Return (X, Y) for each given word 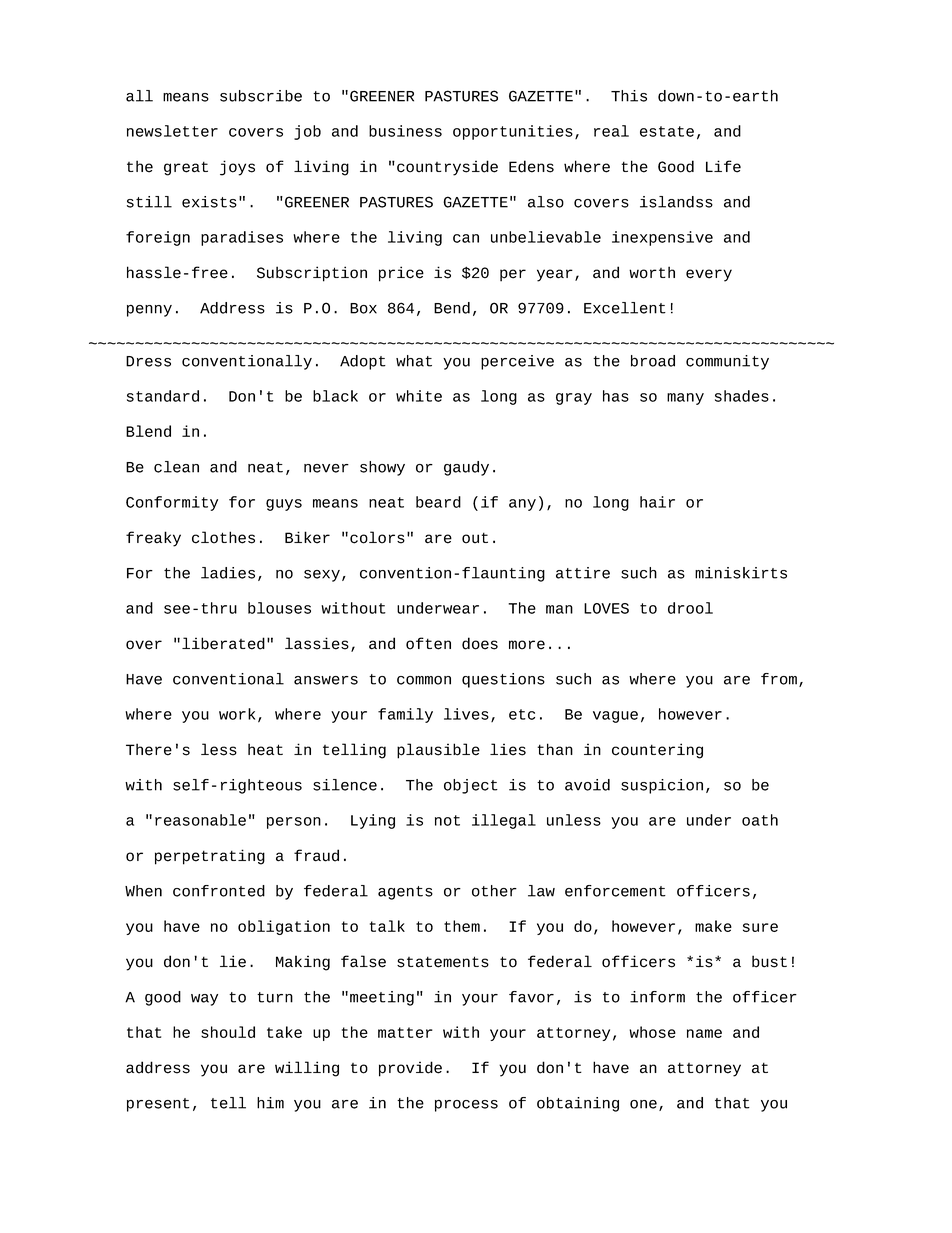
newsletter (172, 131)
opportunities (513, 132)
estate (667, 131)
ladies (228, 573)
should (228, 1032)
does (480, 643)
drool (690, 608)
